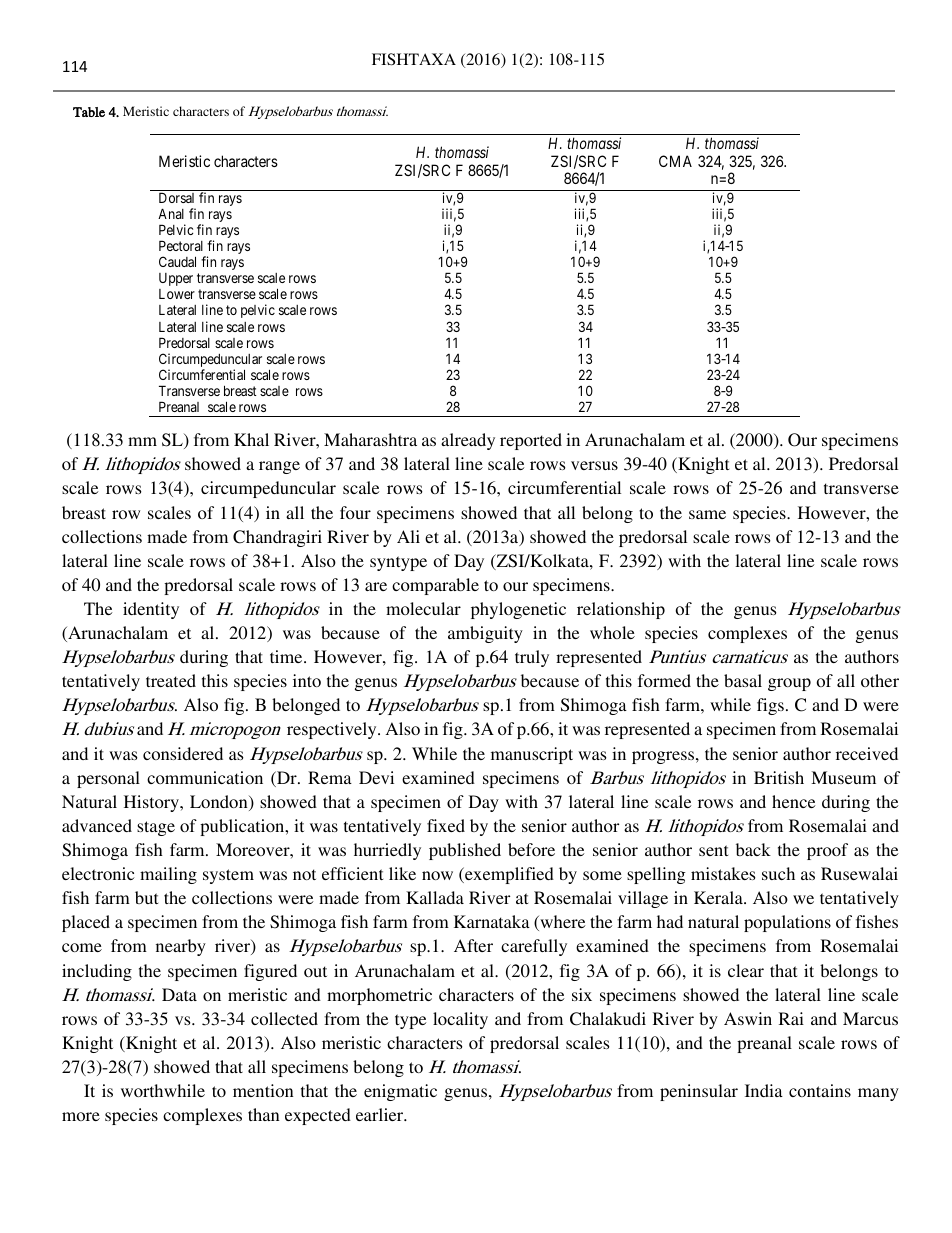  I want to click on British, so click(779, 777).
